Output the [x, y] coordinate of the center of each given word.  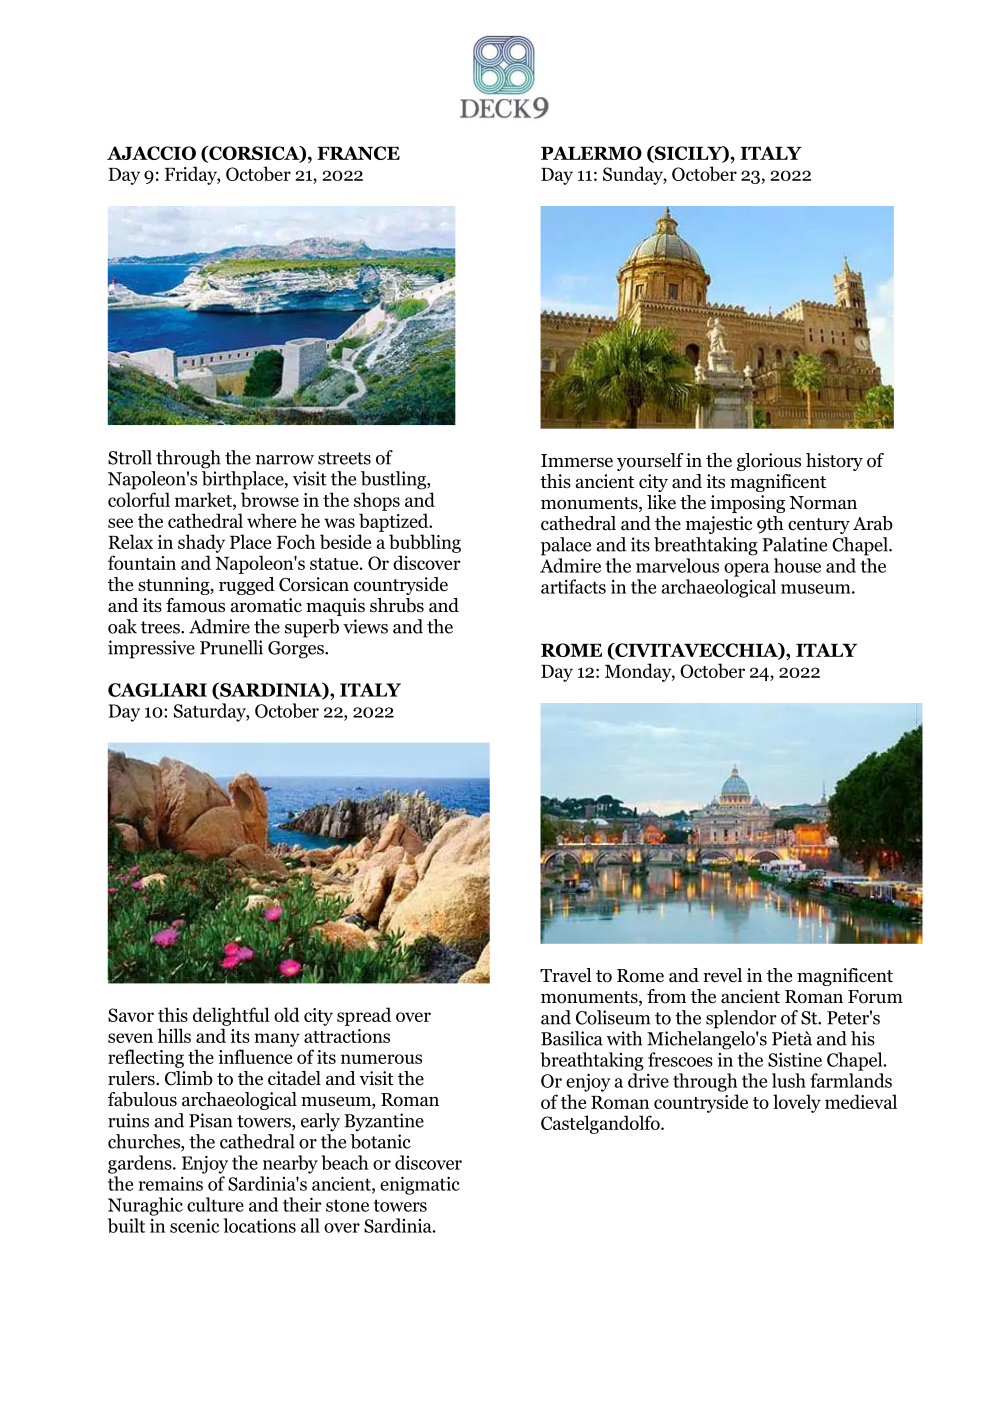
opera [746, 570]
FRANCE [358, 153]
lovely [797, 1103]
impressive [151, 649]
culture [215, 1204]
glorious [769, 462]
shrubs [397, 605]
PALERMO [591, 153]
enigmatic [420, 1185]
